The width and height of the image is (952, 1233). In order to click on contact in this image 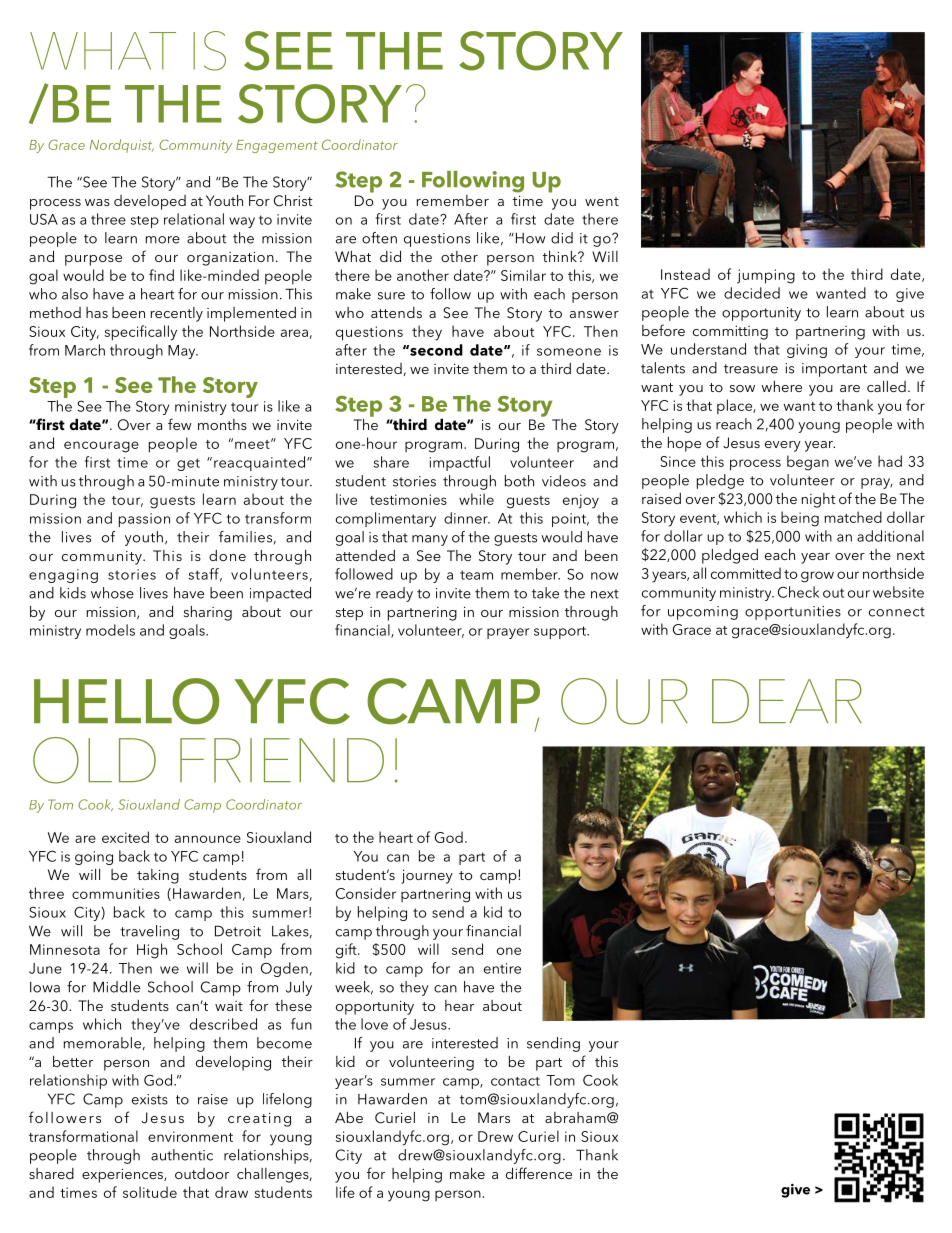, I will do `click(515, 1081)`.
